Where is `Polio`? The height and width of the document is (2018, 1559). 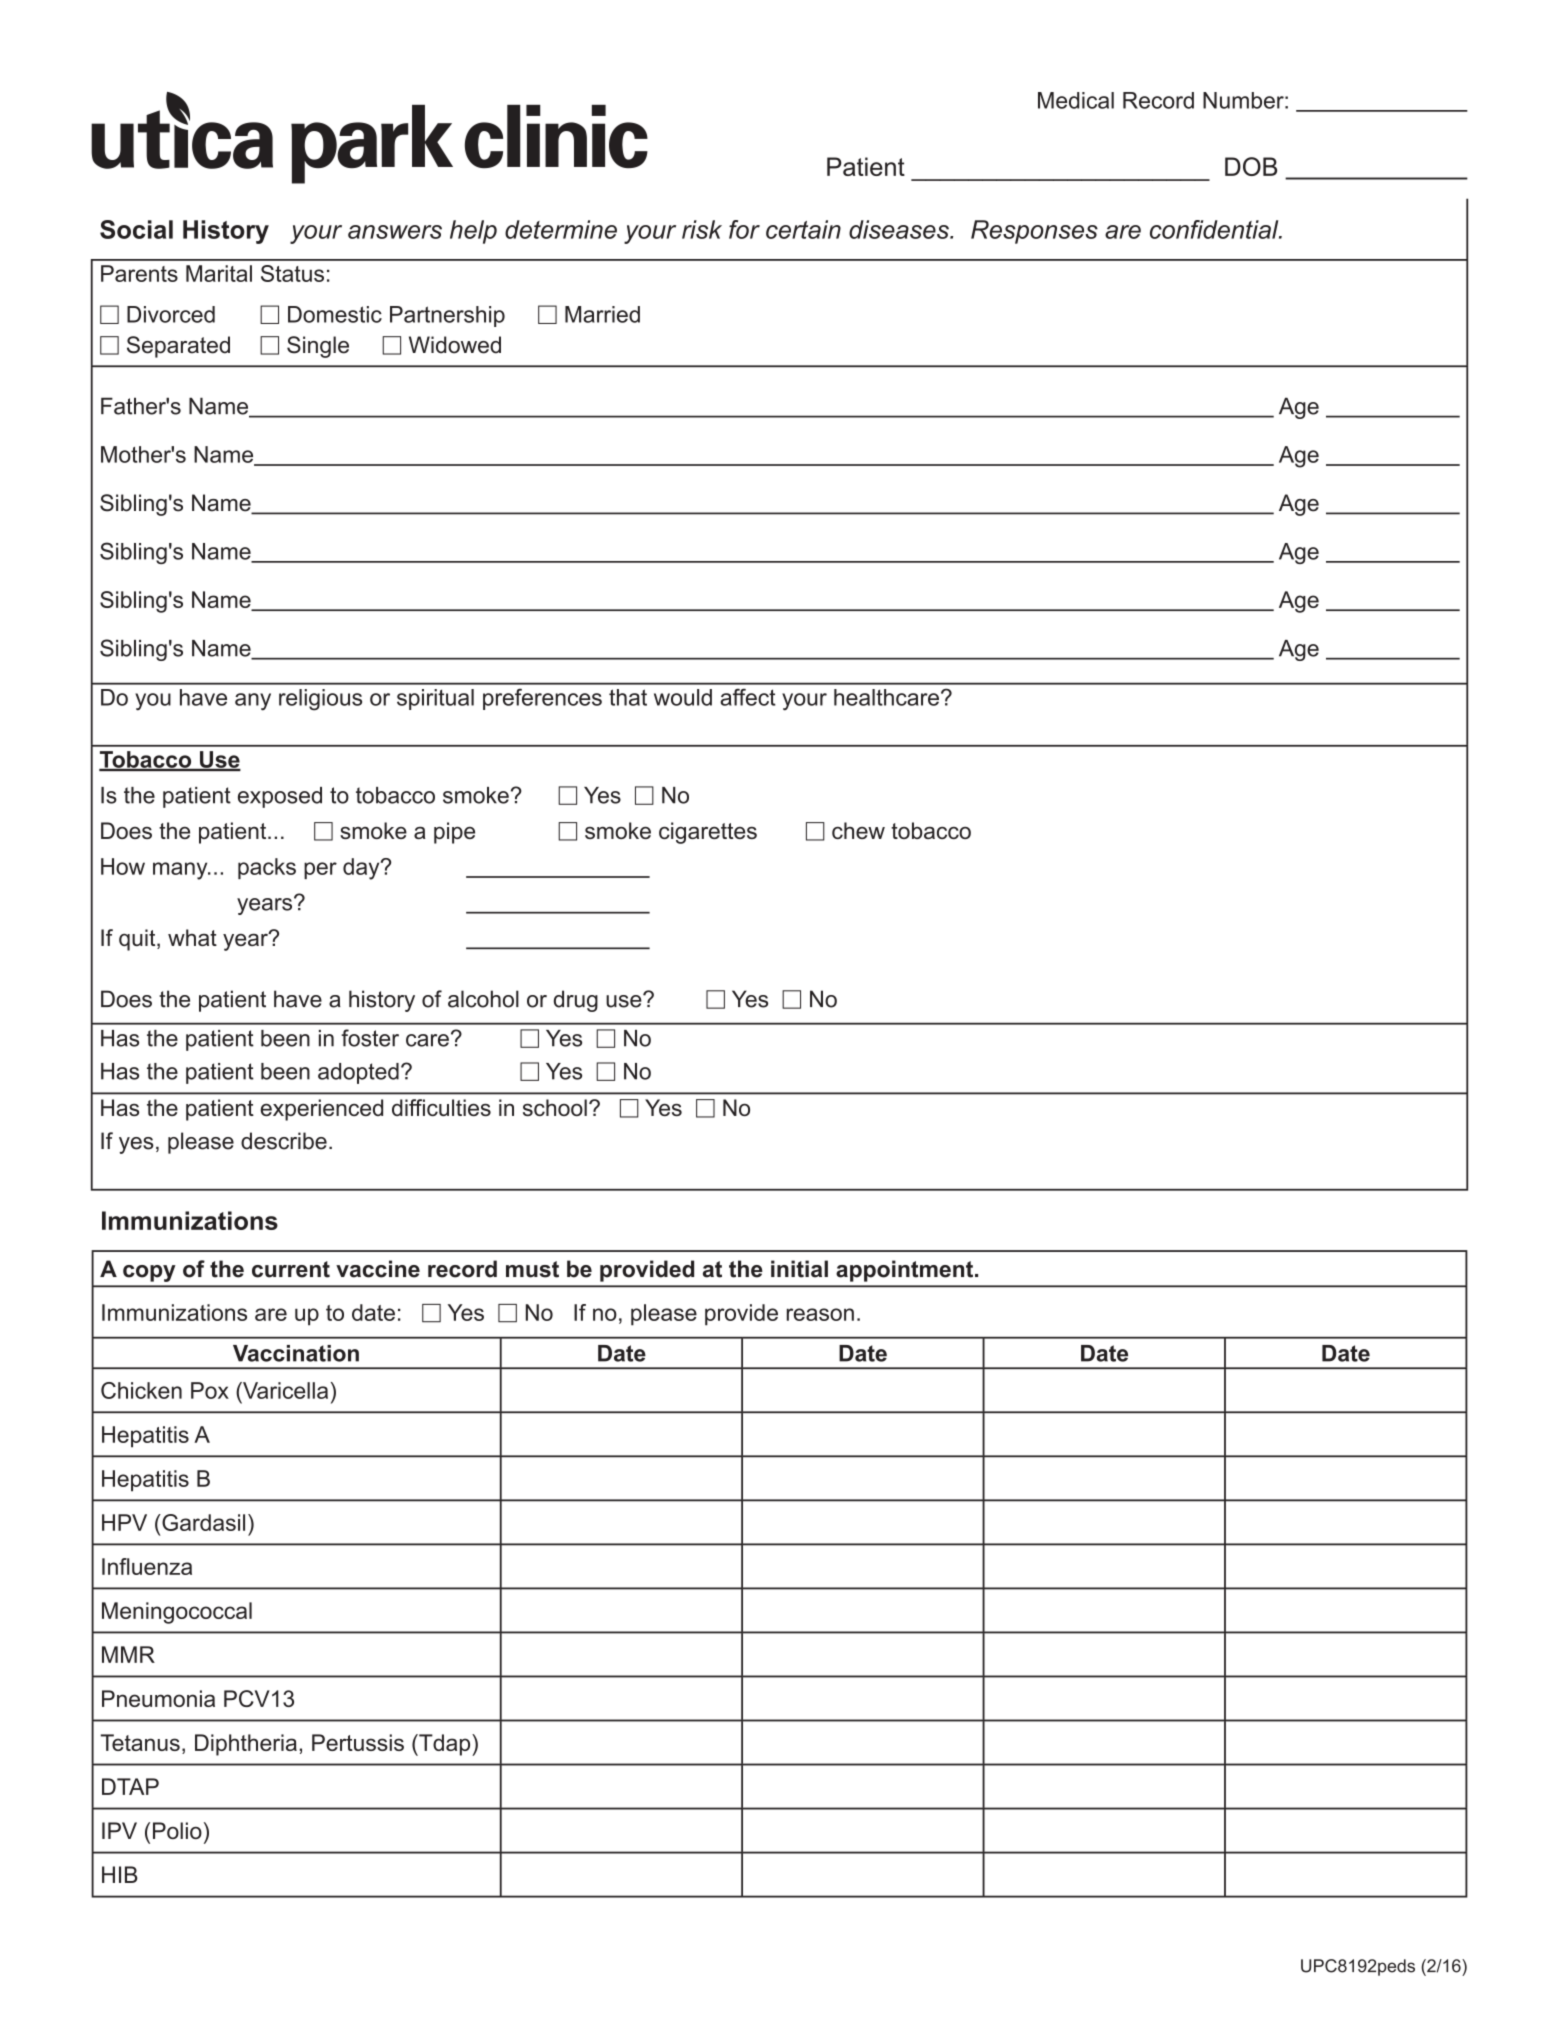 Polio is located at coordinates (177, 1830).
